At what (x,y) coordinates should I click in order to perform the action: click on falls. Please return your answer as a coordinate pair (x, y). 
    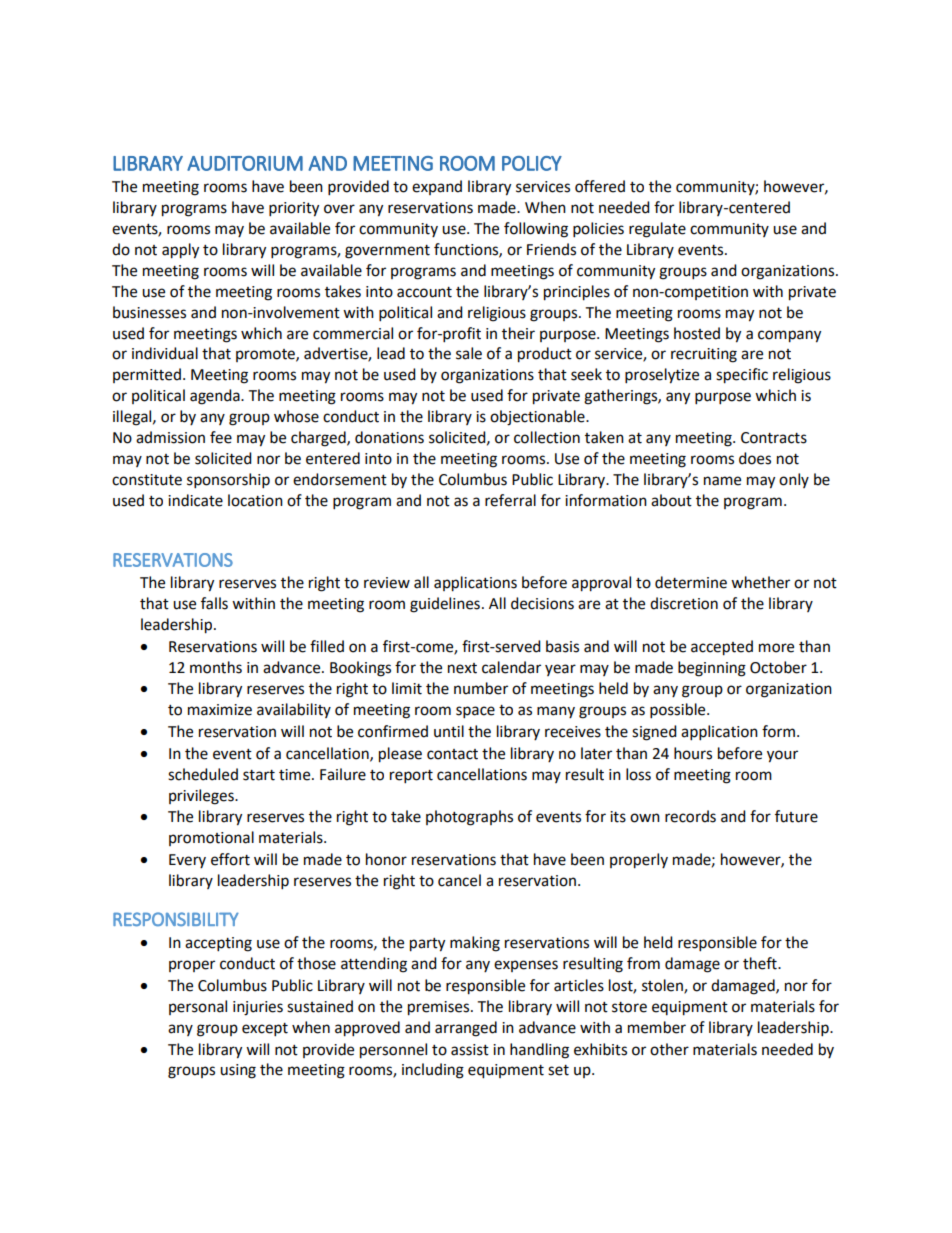
    Looking at the image, I should click on (214, 603).
